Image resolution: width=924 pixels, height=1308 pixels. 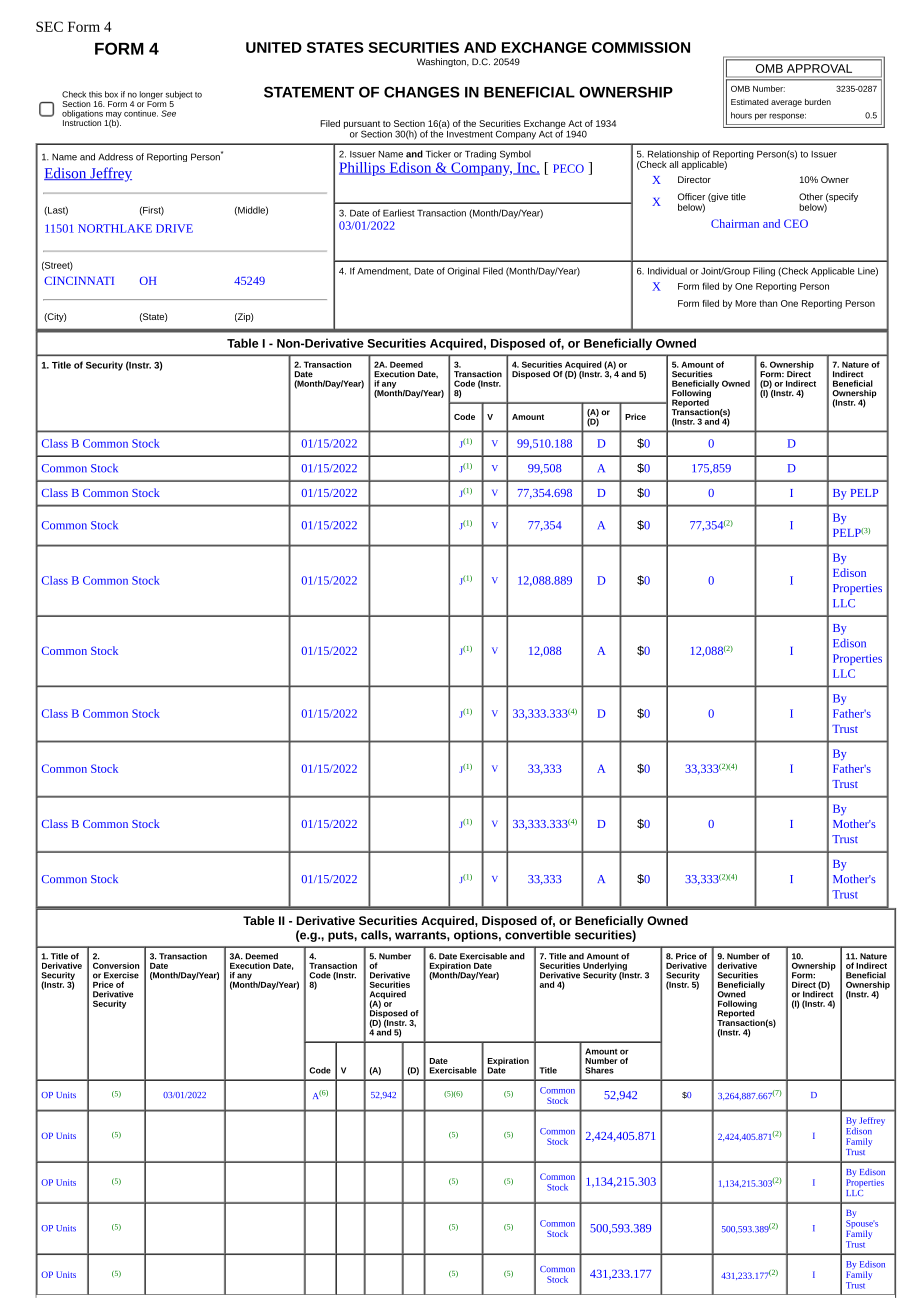 What do you see at coordinates (174, 228) in the image?
I see `DRIVE` at bounding box center [174, 228].
